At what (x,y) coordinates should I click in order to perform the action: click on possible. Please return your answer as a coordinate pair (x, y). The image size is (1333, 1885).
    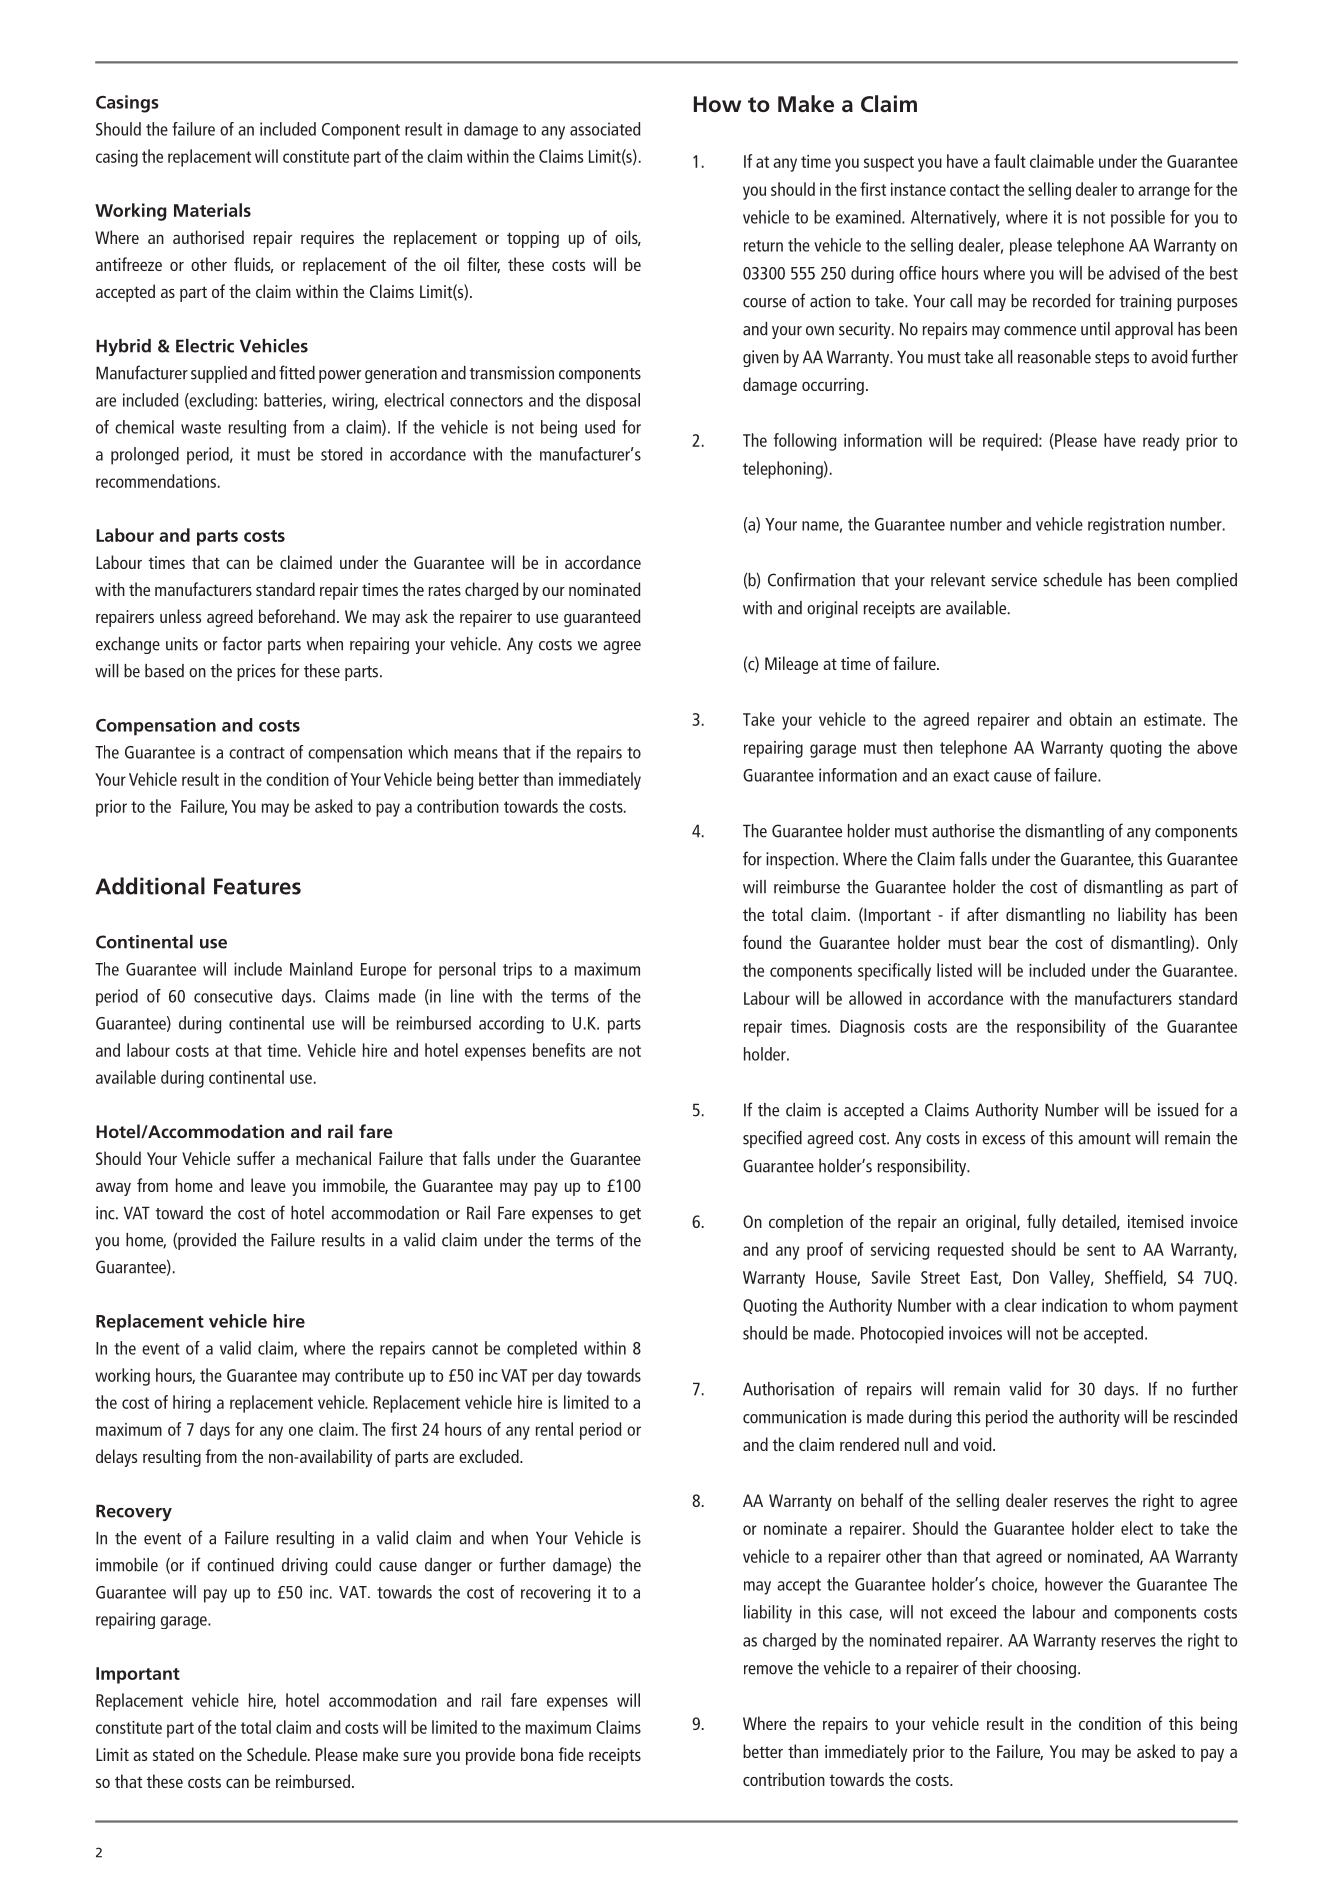
    Looking at the image, I should click on (1138, 219).
